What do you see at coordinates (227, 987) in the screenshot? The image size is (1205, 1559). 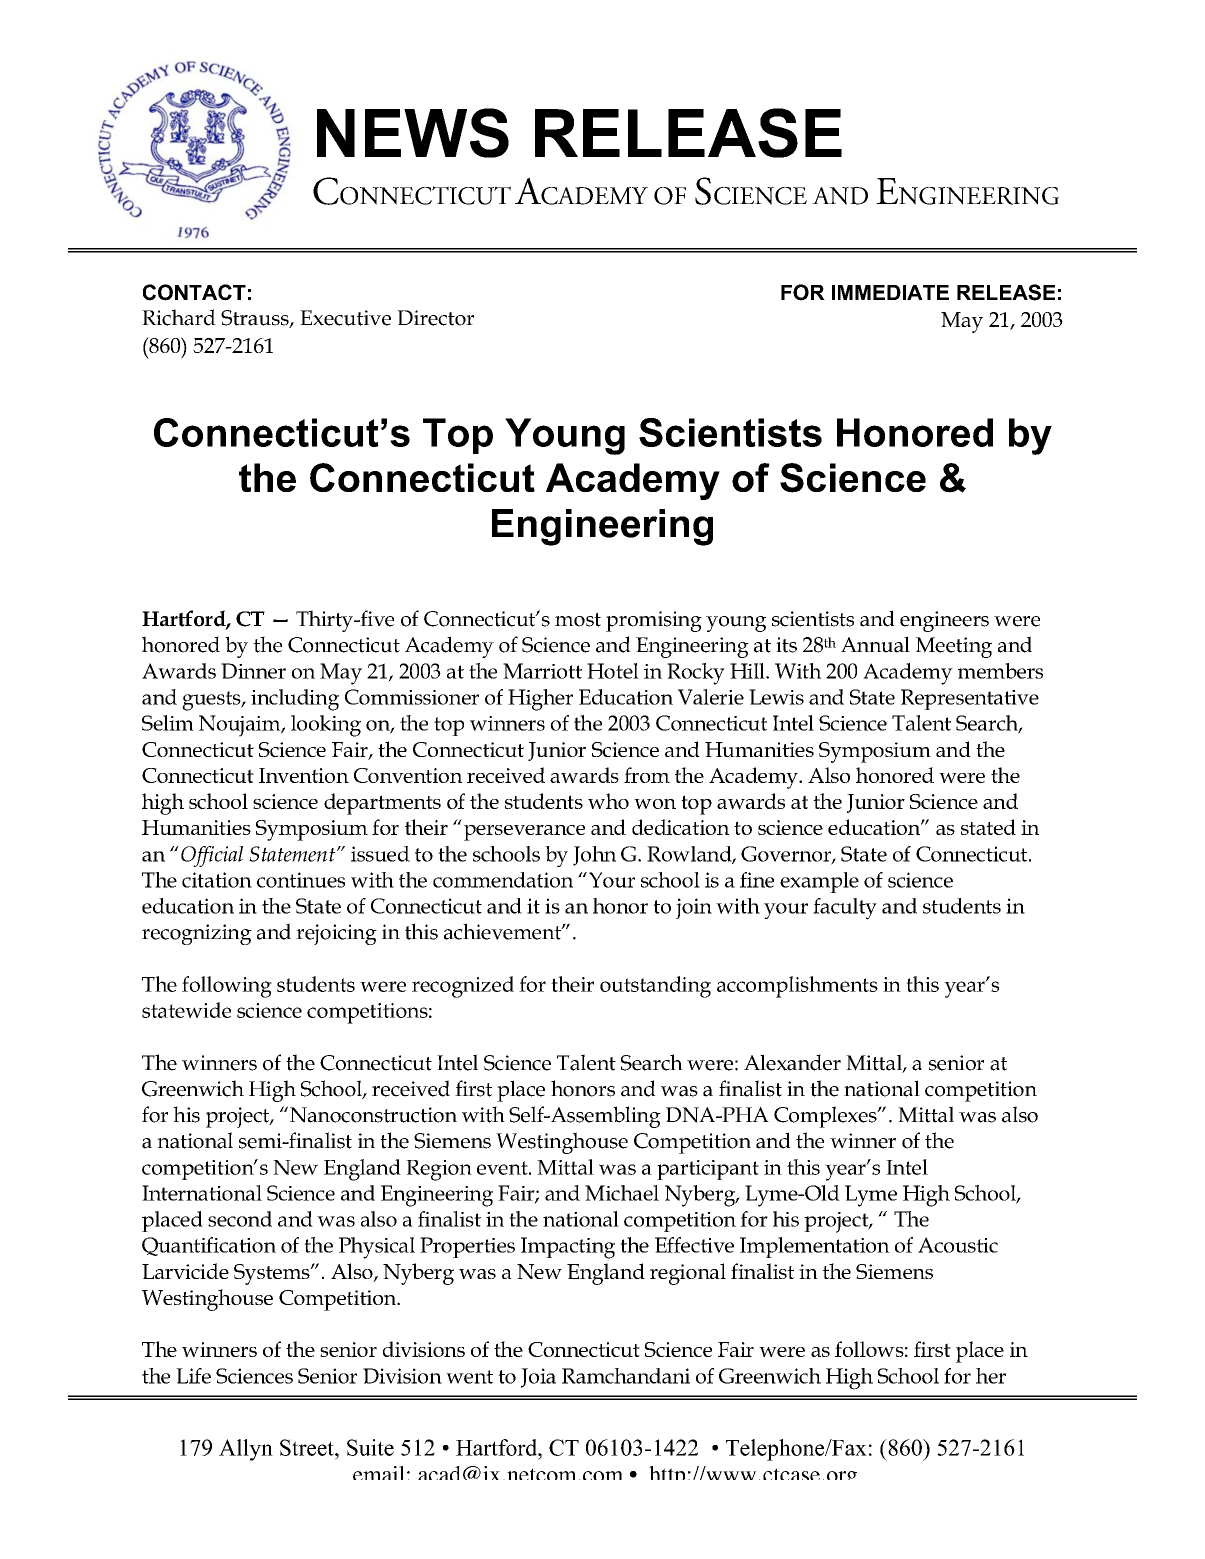 I see `following` at bounding box center [227, 987].
